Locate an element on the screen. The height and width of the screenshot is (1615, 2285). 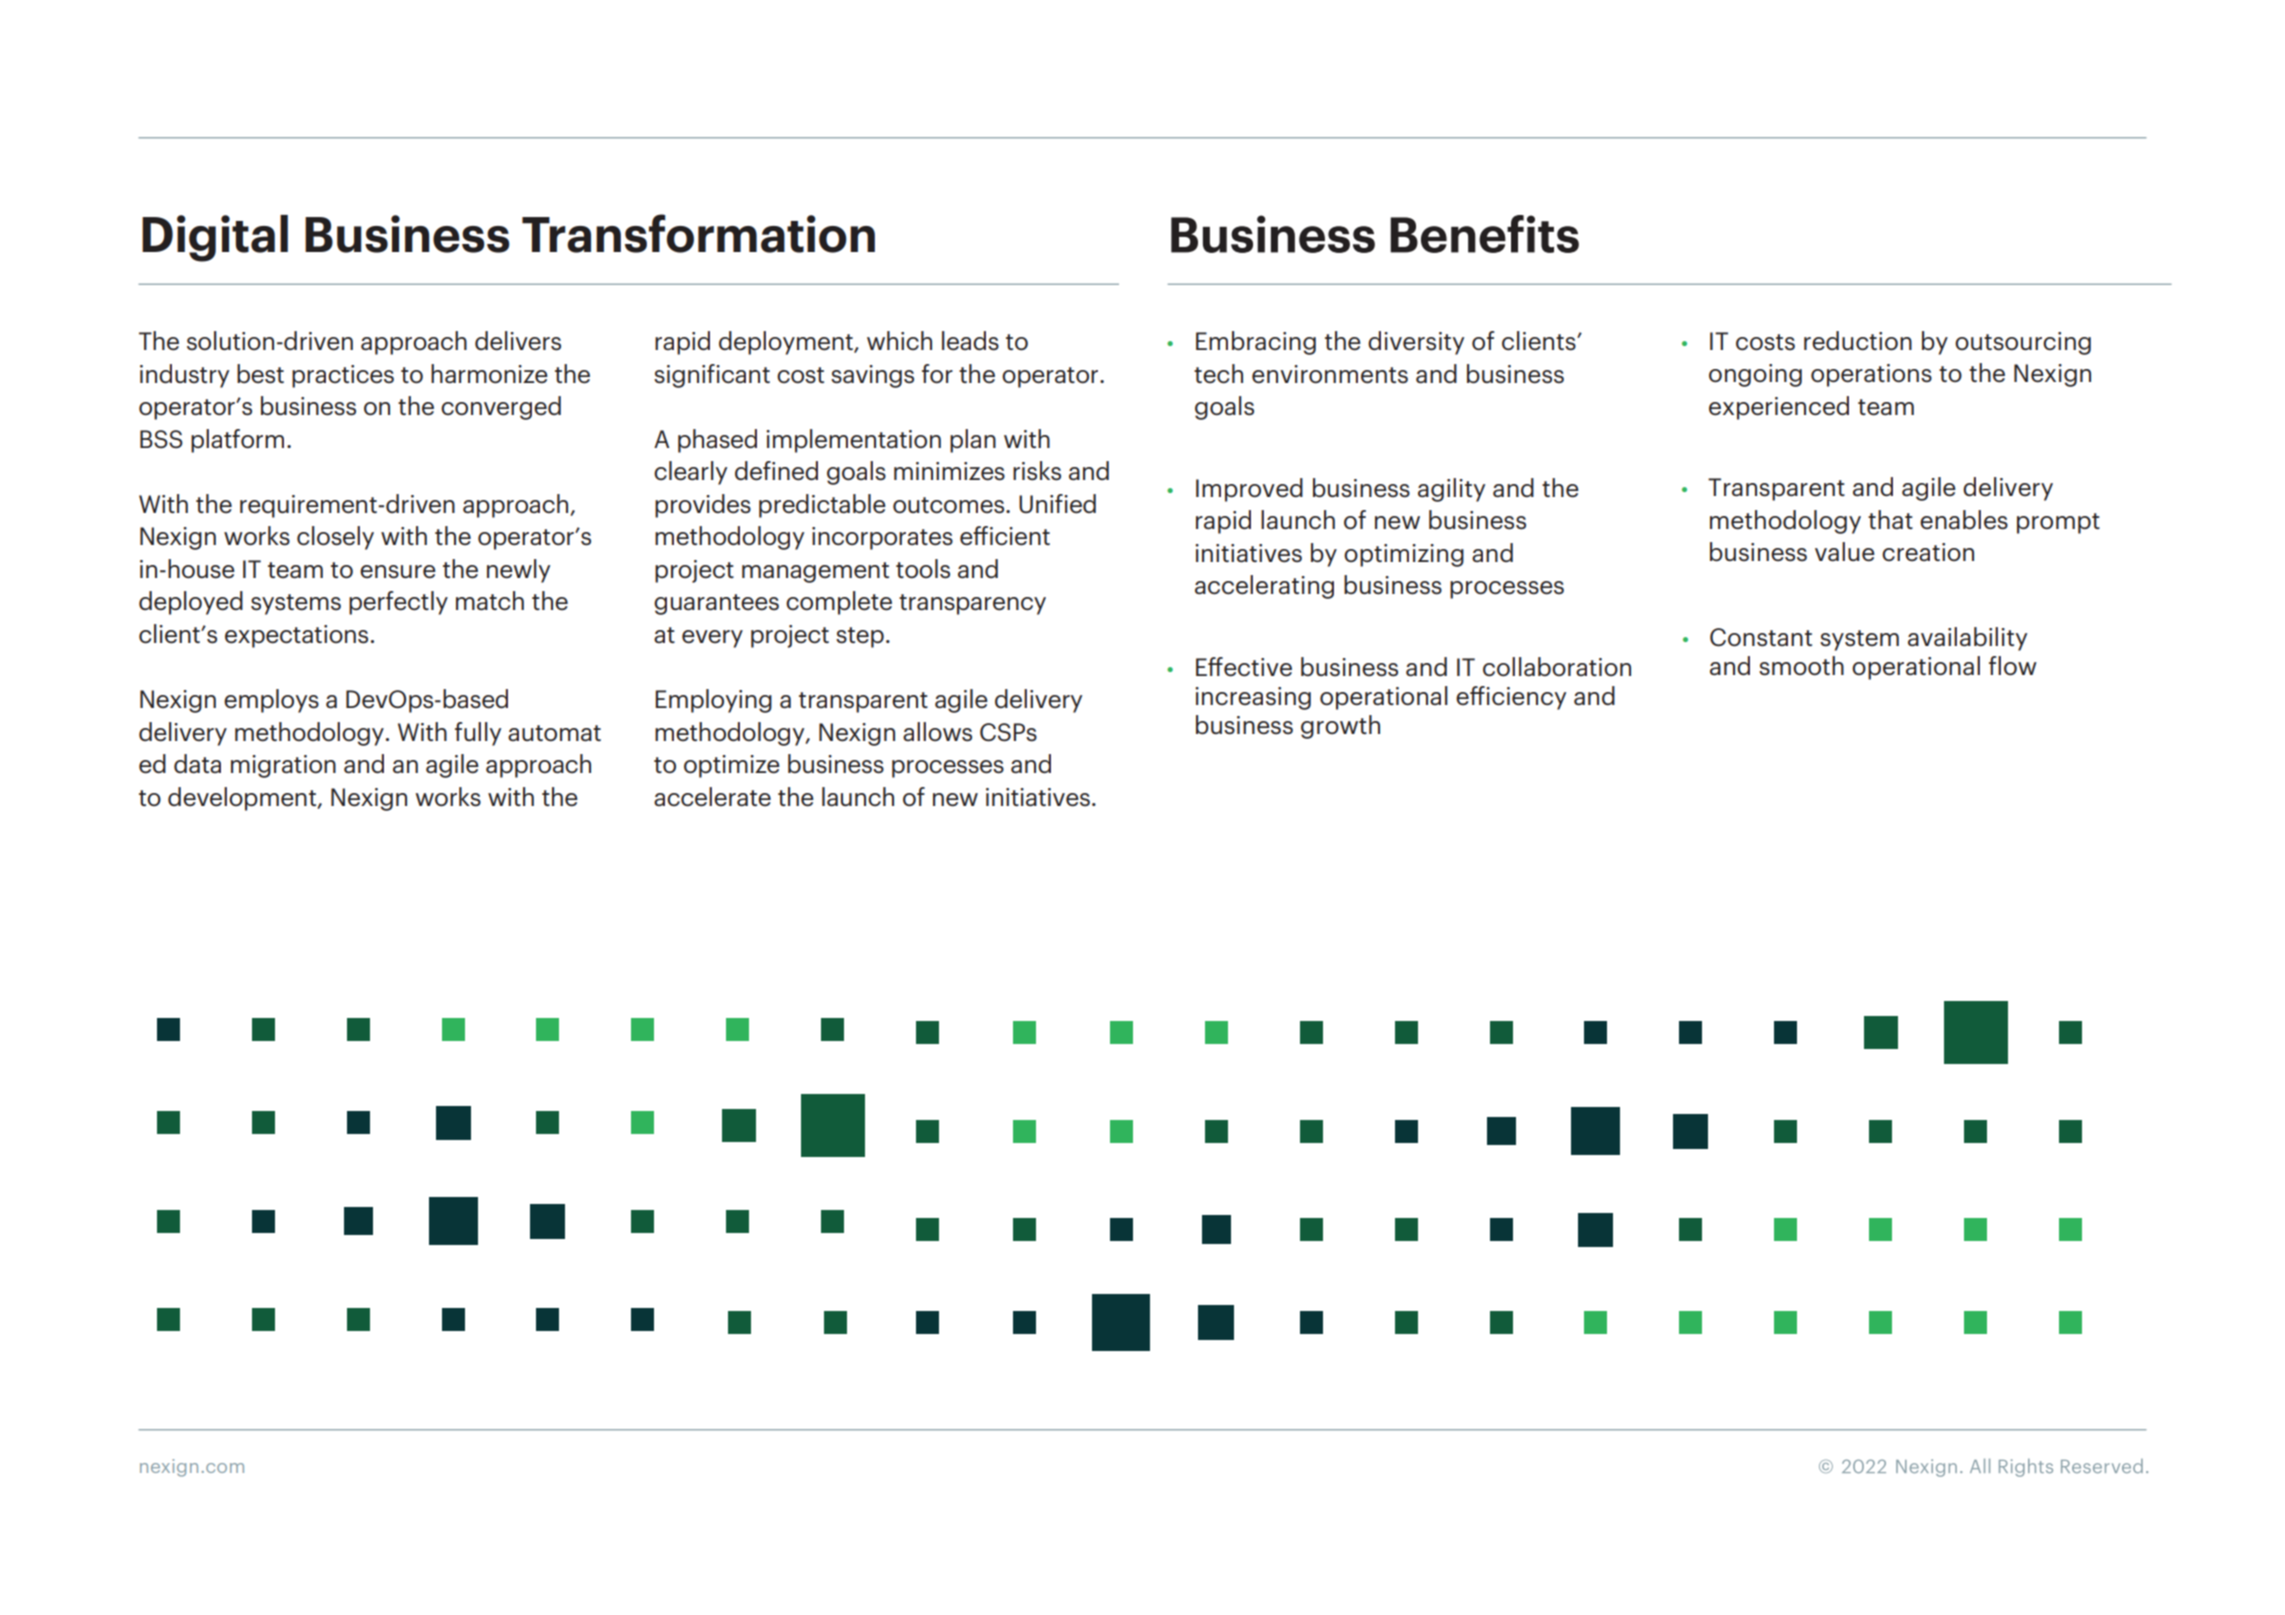
migration is located at coordinates (283, 766).
